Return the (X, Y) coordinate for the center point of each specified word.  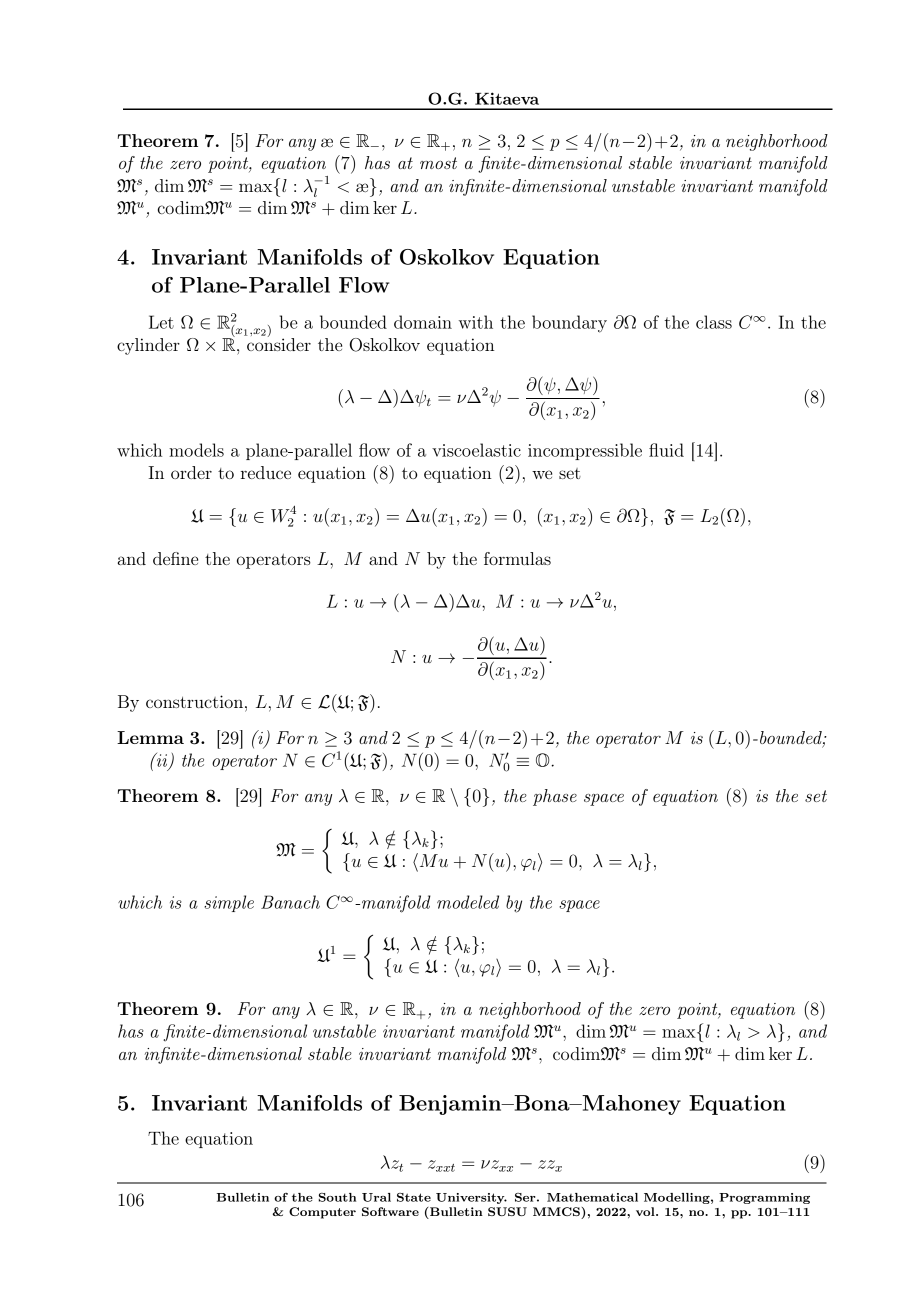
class (714, 322)
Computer (322, 1213)
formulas (517, 558)
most (438, 163)
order (191, 472)
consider (278, 343)
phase (555, 797)
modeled (468, 902)
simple (229, 903)
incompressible (585, 451)
